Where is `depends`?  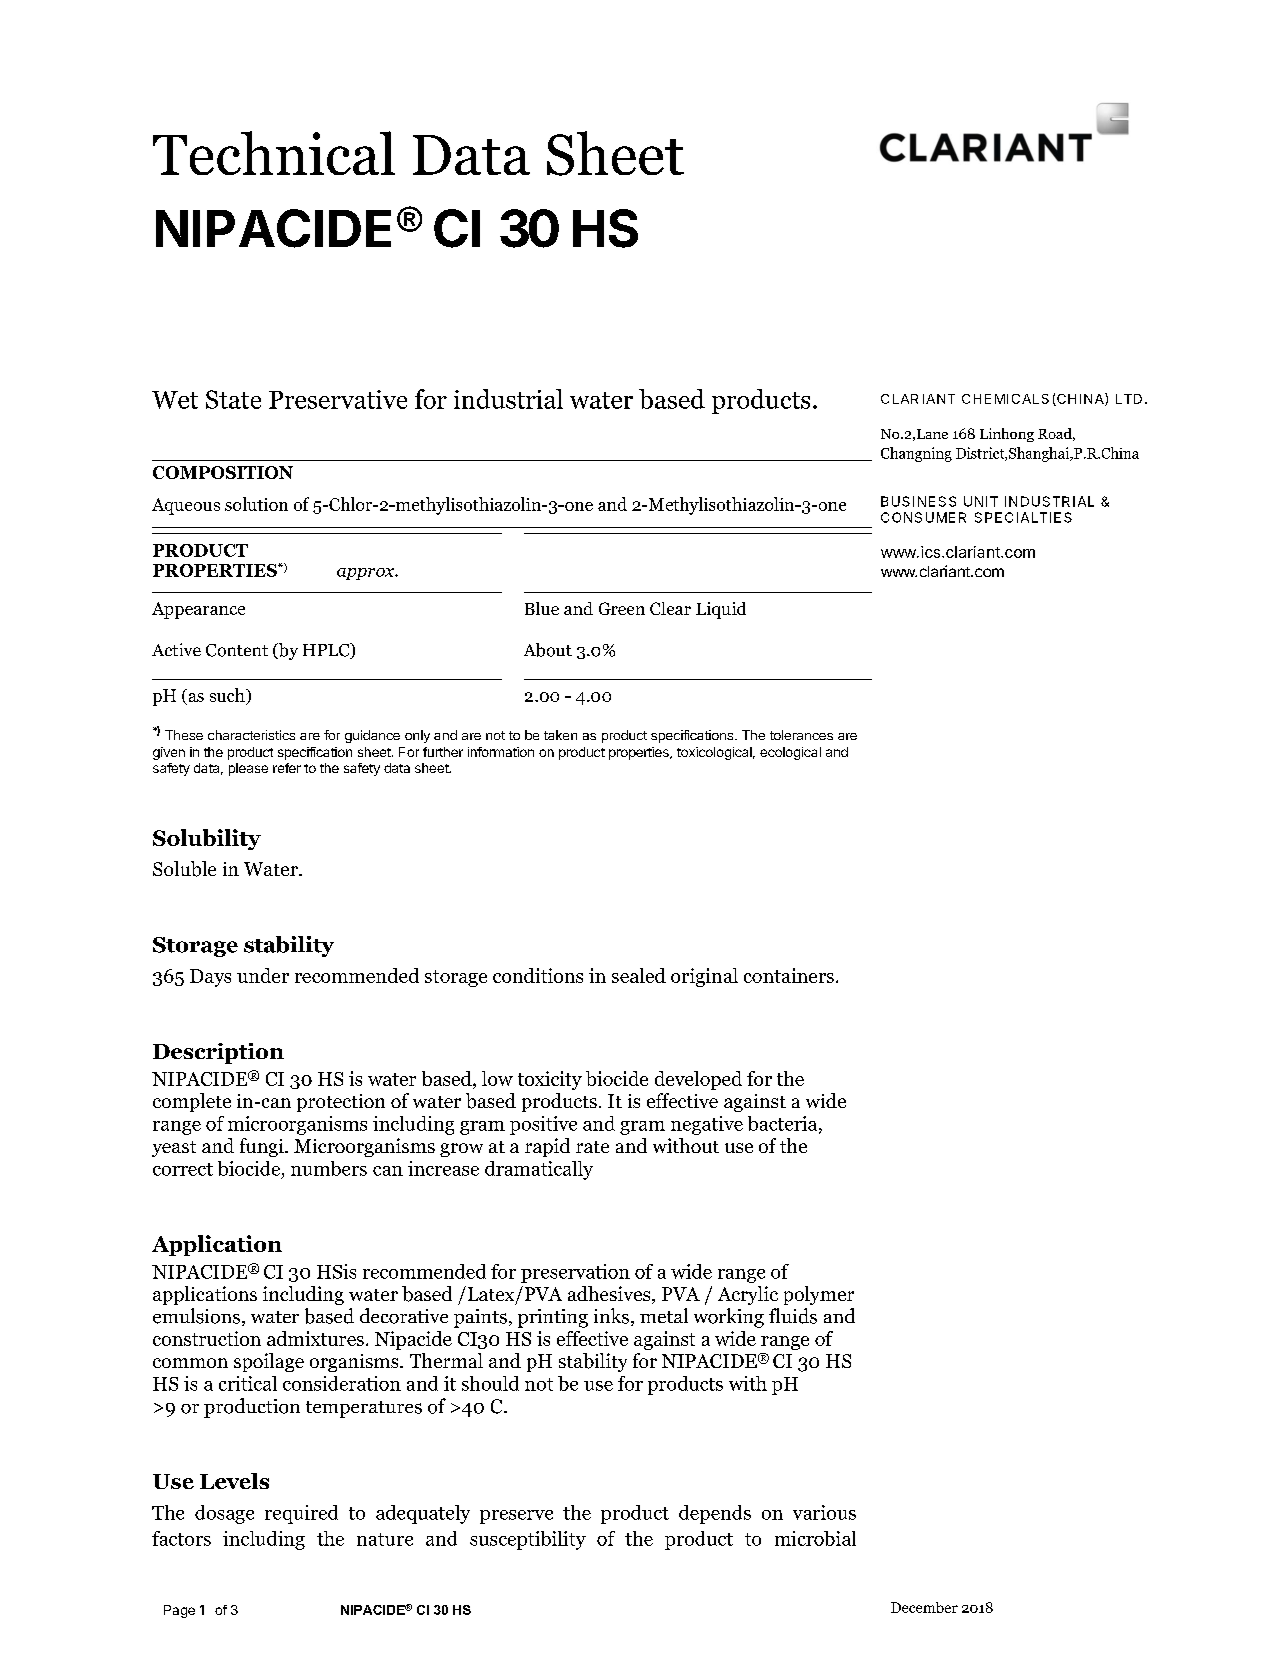 depends is located at coordinates (715, 1514).
